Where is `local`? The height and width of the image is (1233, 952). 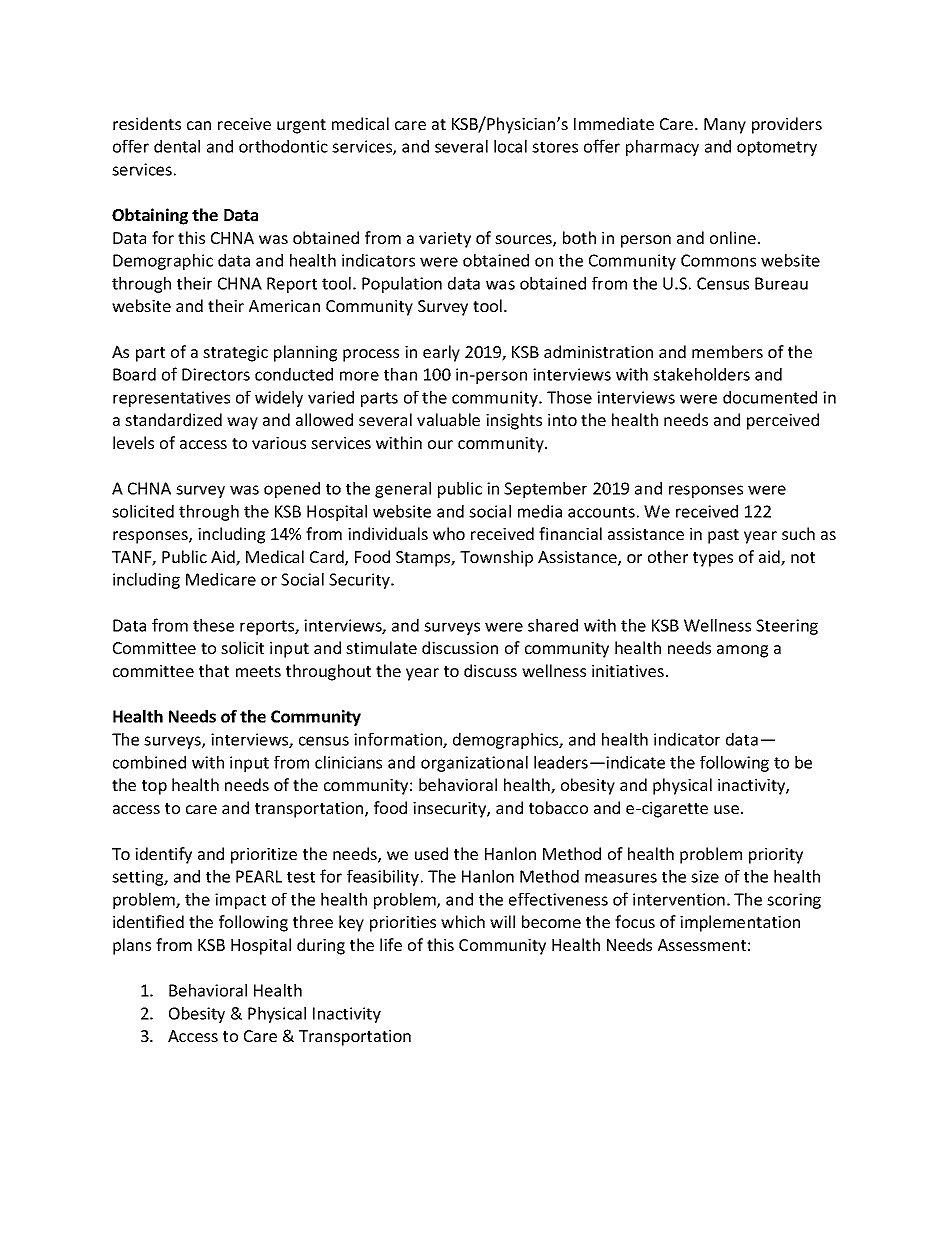
local is located at coordinates (510, 146).
